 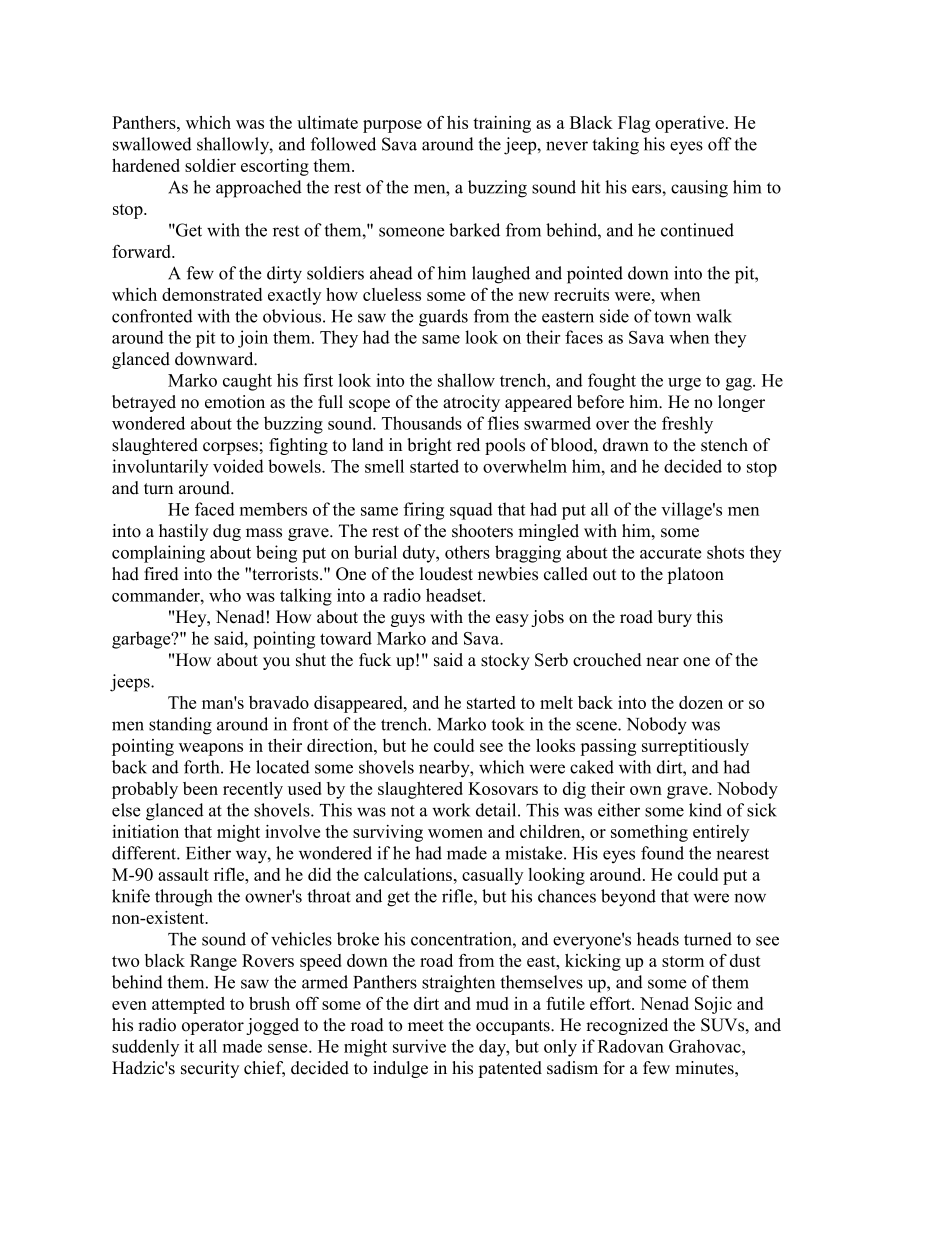 I want to click on survive, so click(x=419, y=1046).
